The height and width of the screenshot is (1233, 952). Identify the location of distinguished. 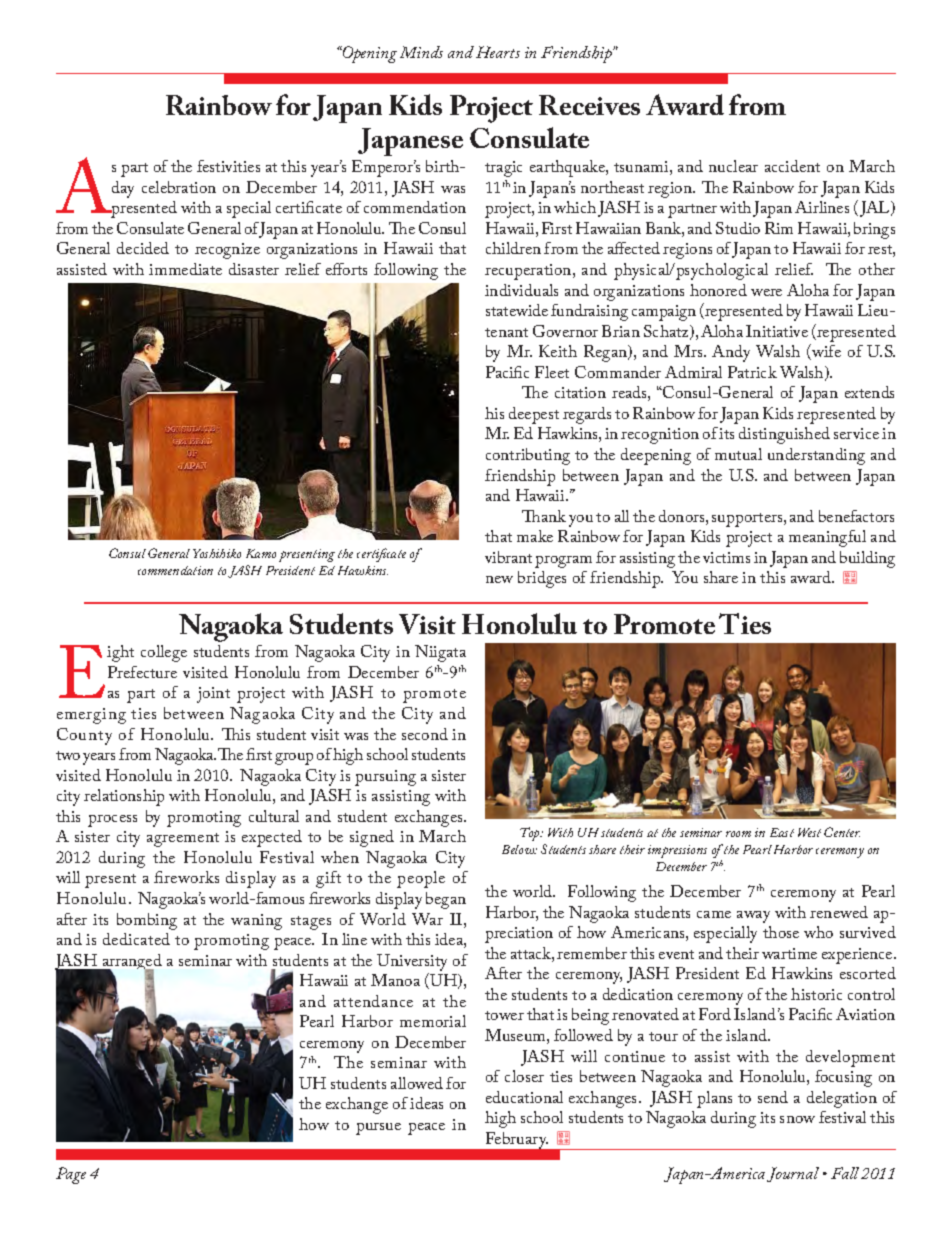
(784, 435).
